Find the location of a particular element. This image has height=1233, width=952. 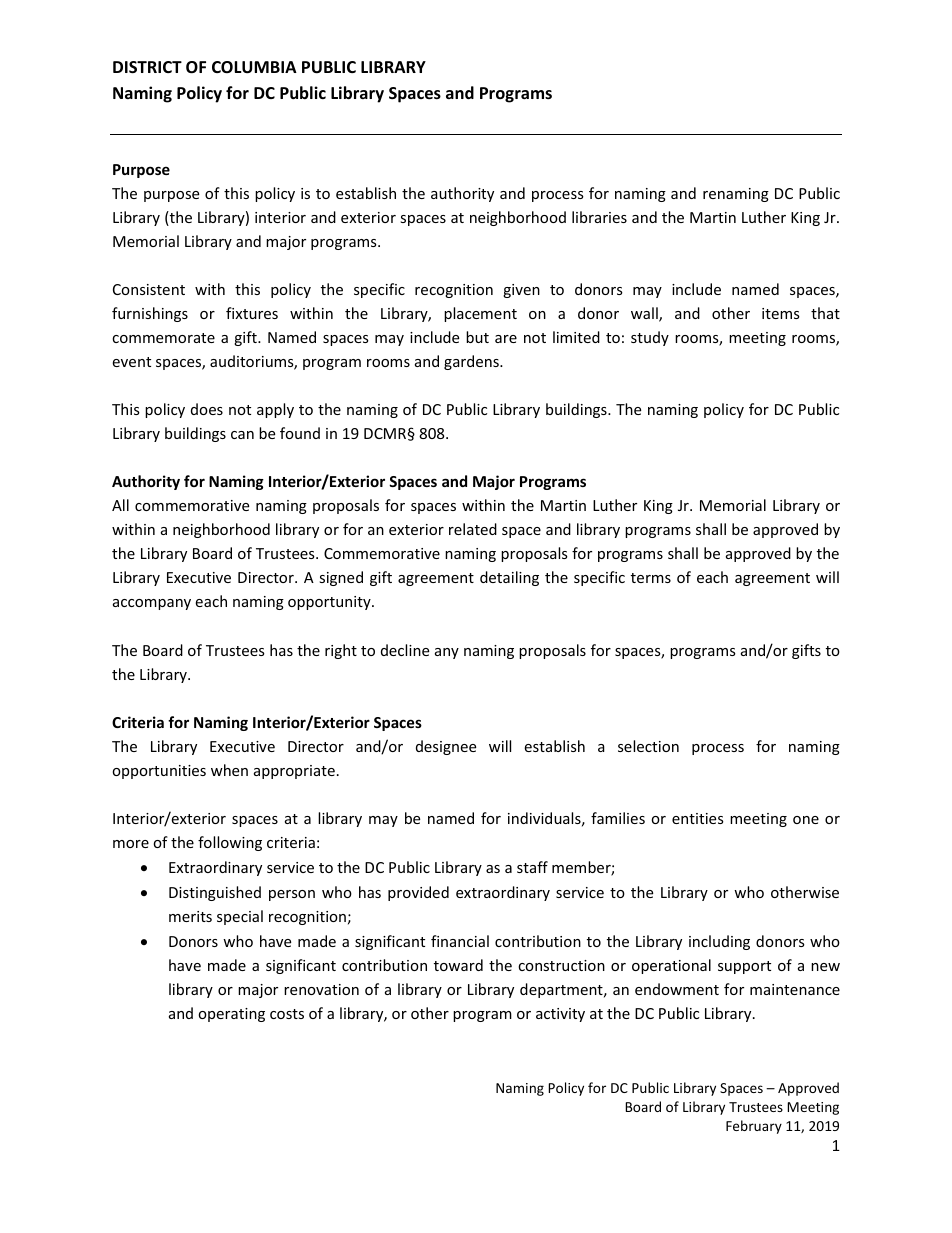

libraries is located at coordinates (599, 217).
